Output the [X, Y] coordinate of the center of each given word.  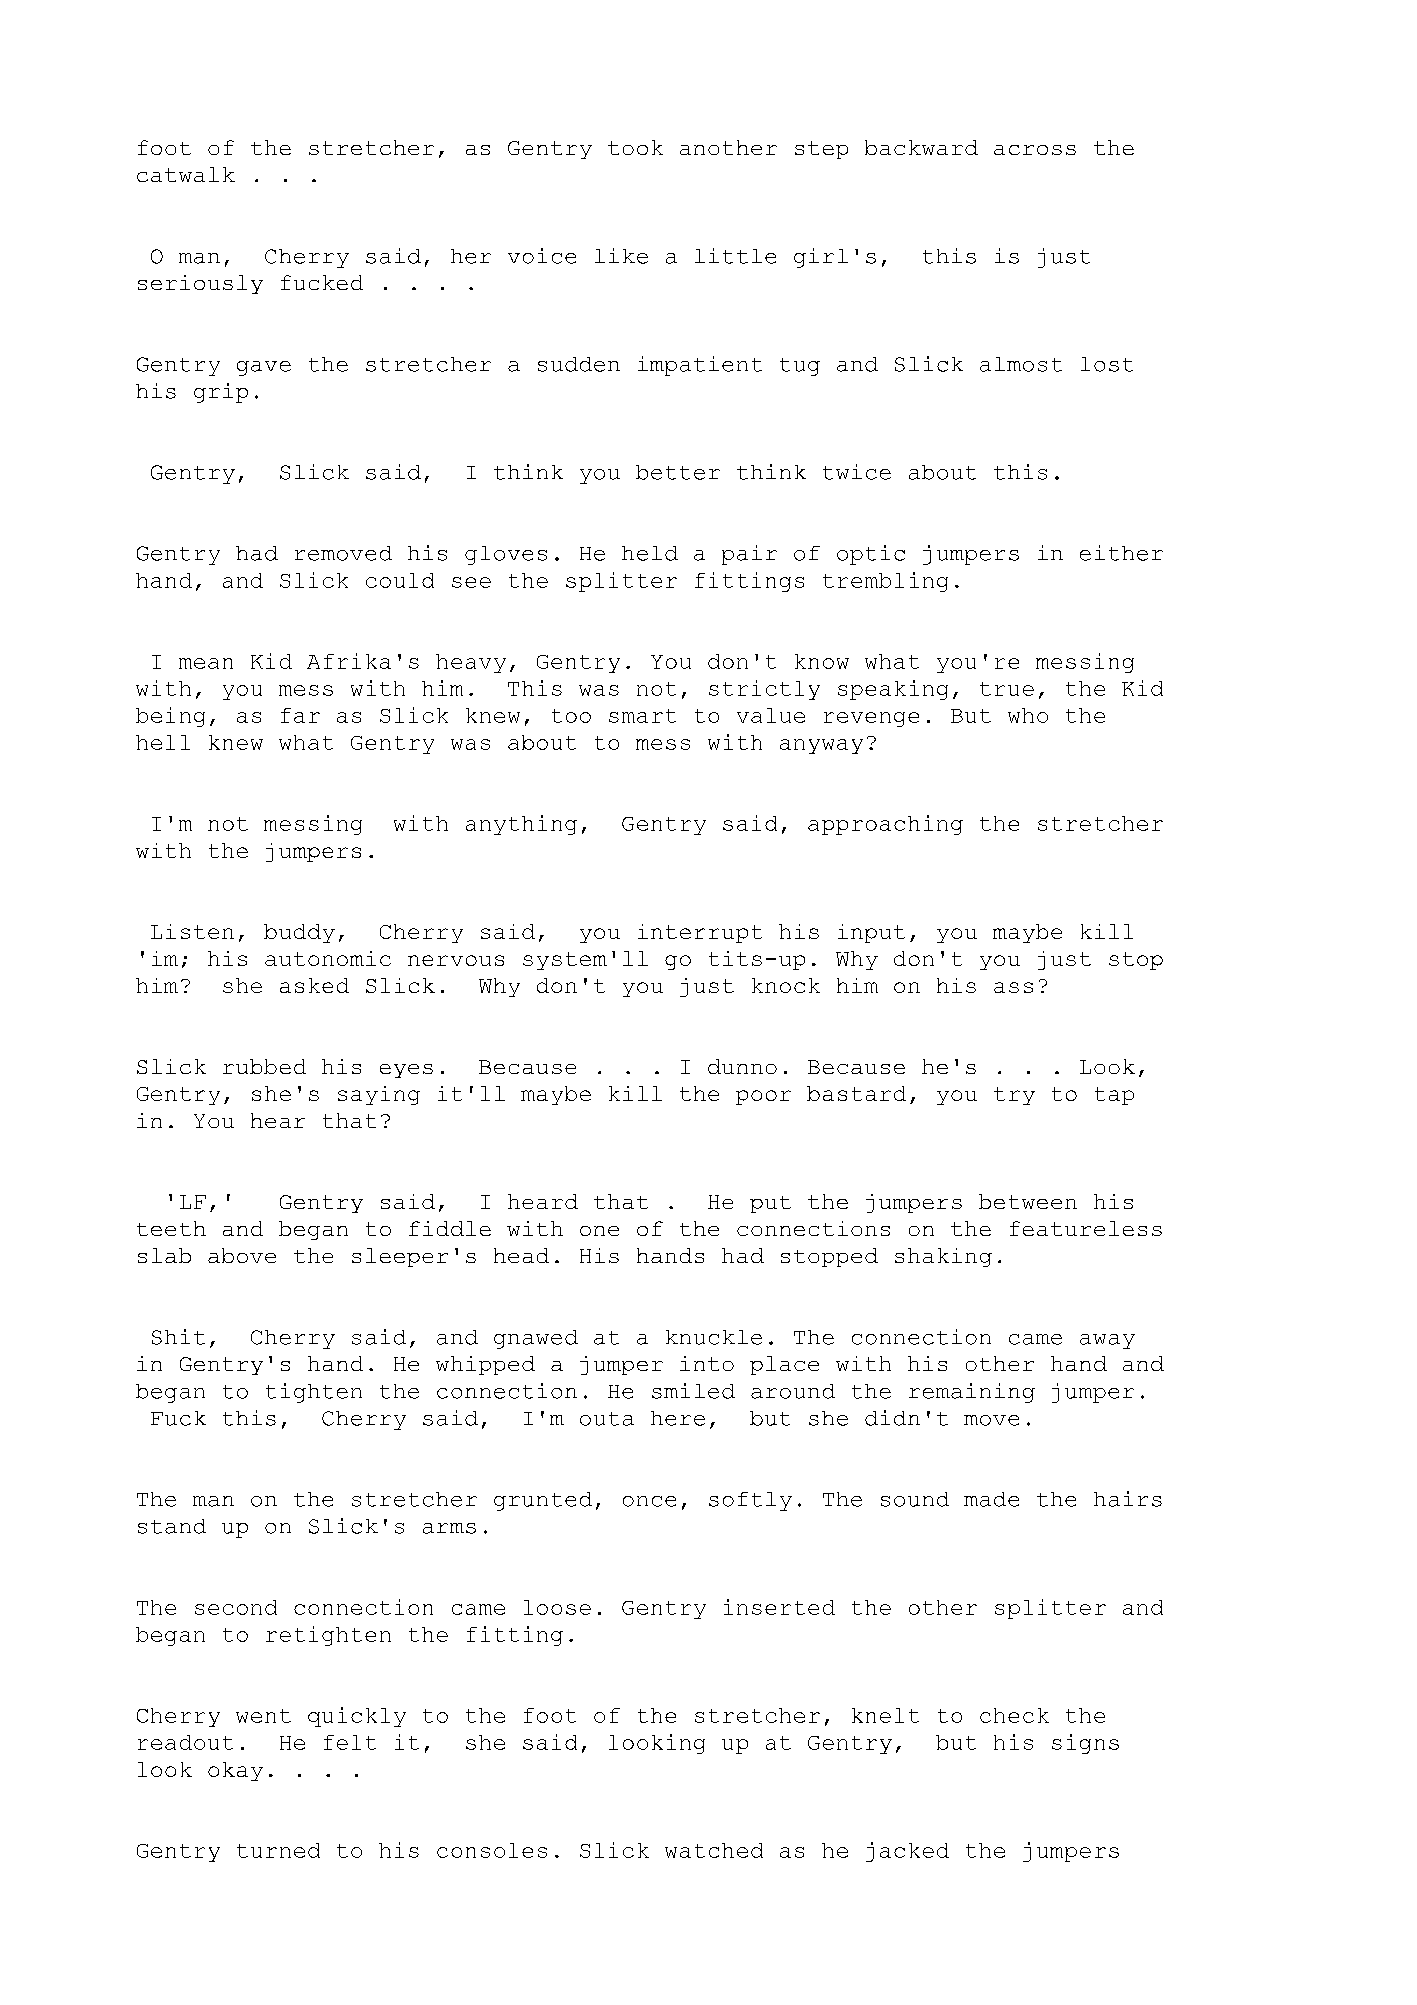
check [1014, 1715]
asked [314, 985]
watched [714, 1850]
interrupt [700, 933]
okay [235, 1771]
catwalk [186, 174]
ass [1013, 987]
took [635, 147]
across [1035, 150]
